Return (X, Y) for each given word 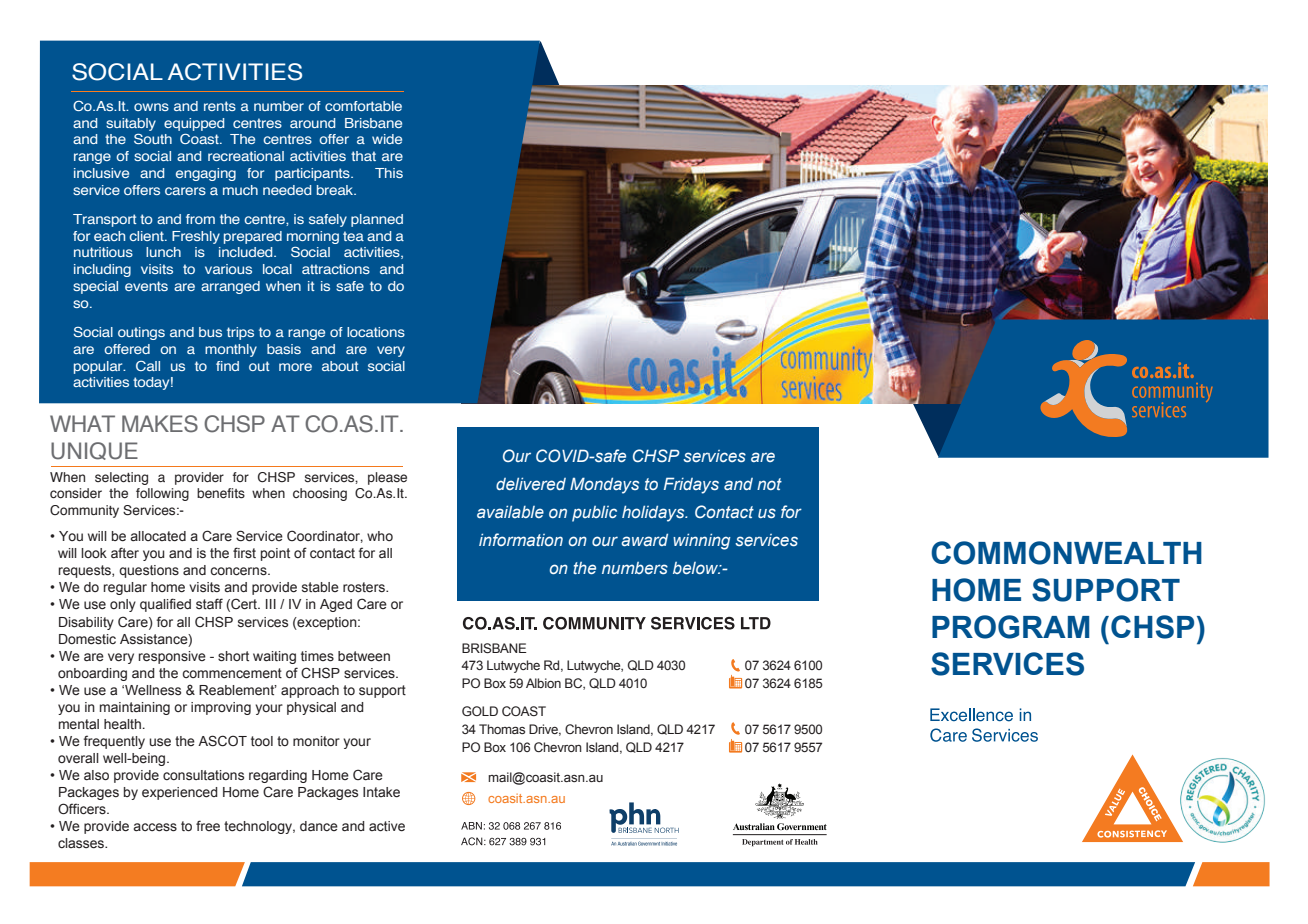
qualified (165, 605)
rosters (365, 587)
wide (387, 139)
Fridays (691, 485)
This (389, 173)
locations (376, 332)
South (153, 139)
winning (702, 541)
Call (148, 366)
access (155, 827)
